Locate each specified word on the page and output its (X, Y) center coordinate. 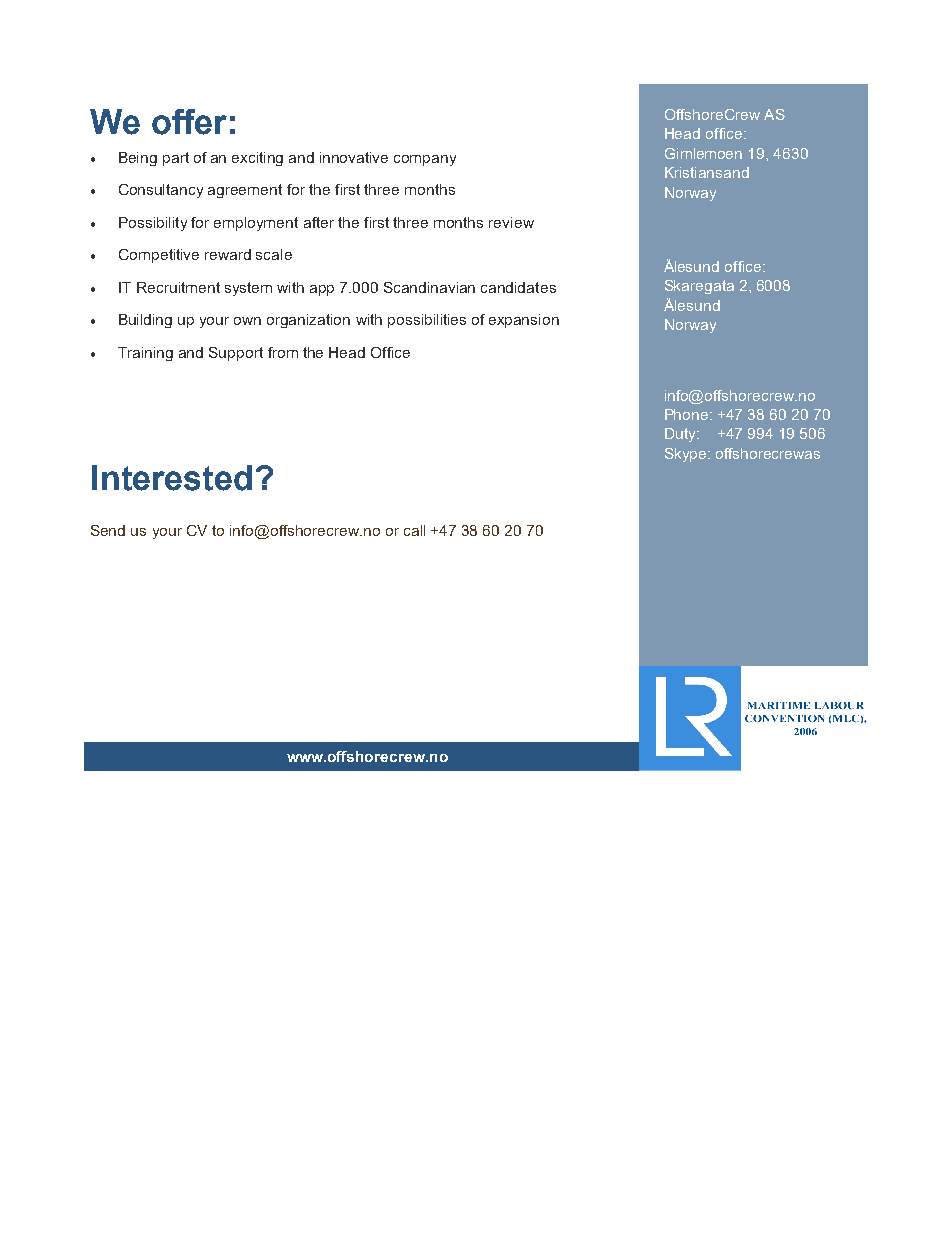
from (283, 352)
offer (189, 122)
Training (145, 354)
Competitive (159, 256)
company (425, 160)
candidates (518, 287)
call (414, 530)
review (511, 222)
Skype (687, 455)
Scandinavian (429, 287)
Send (108, 530)
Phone (688, 414)
